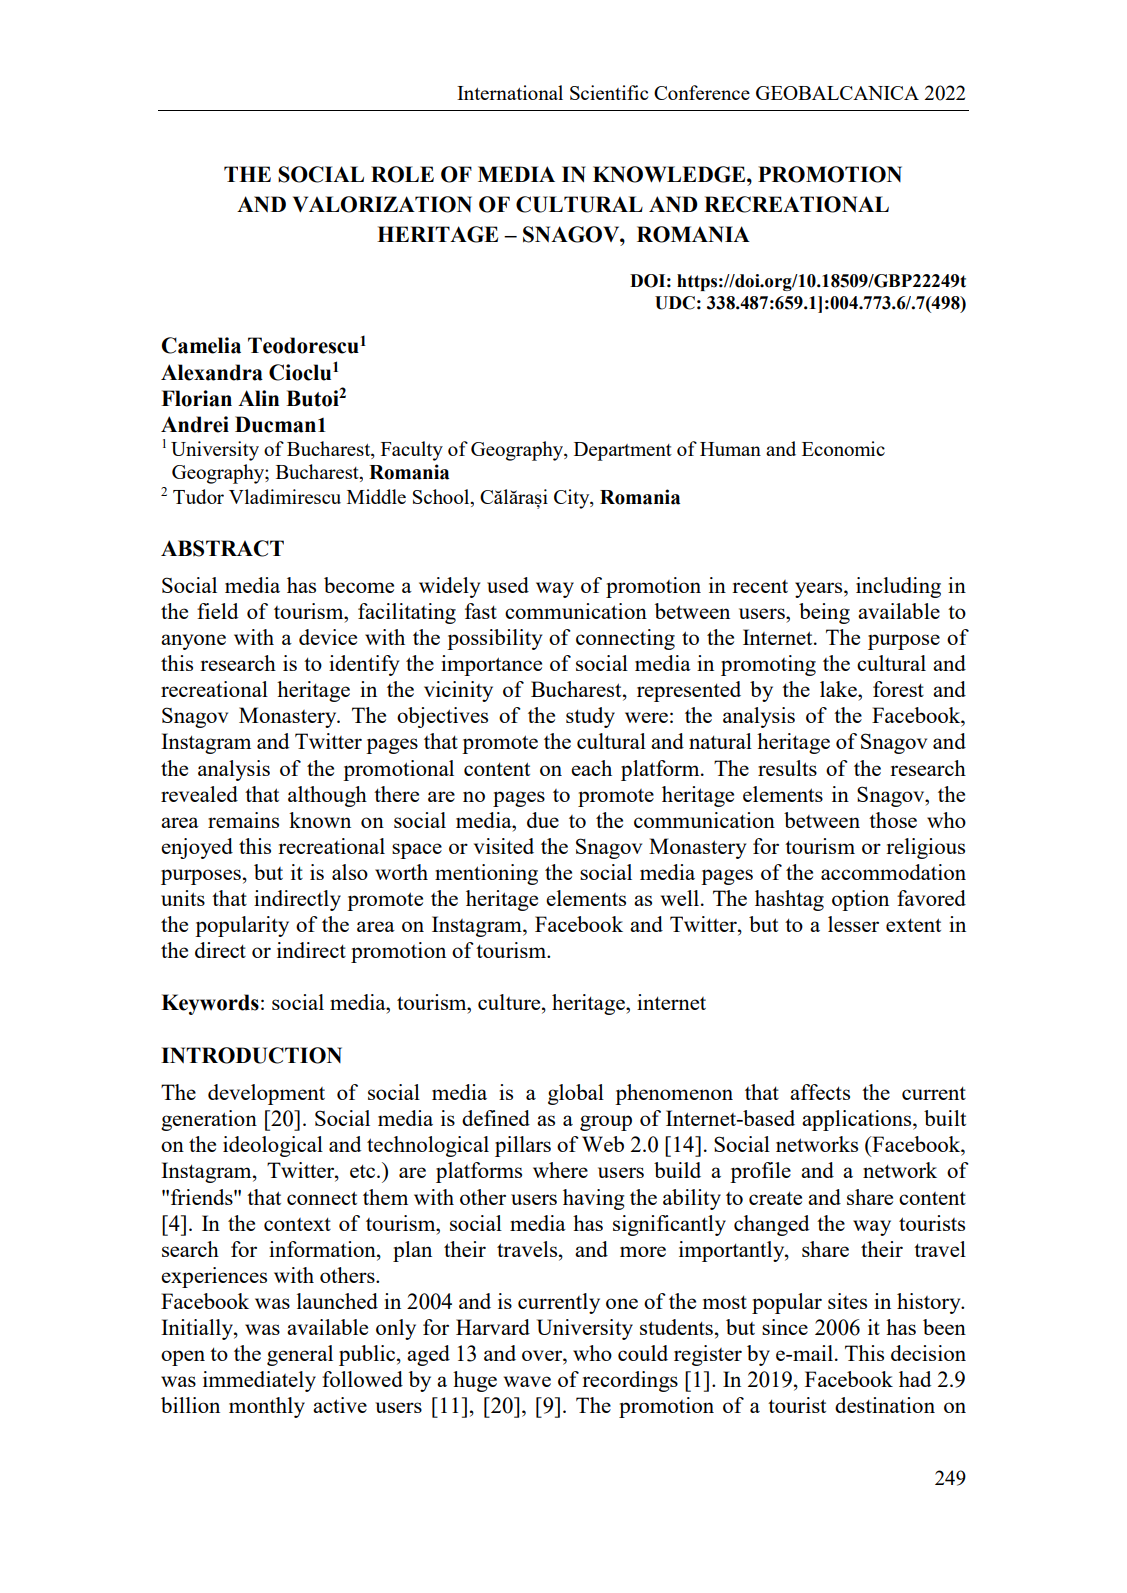 The image size is (1127, 1593). I want to click on ABSTRACT, so click(222, 548).
